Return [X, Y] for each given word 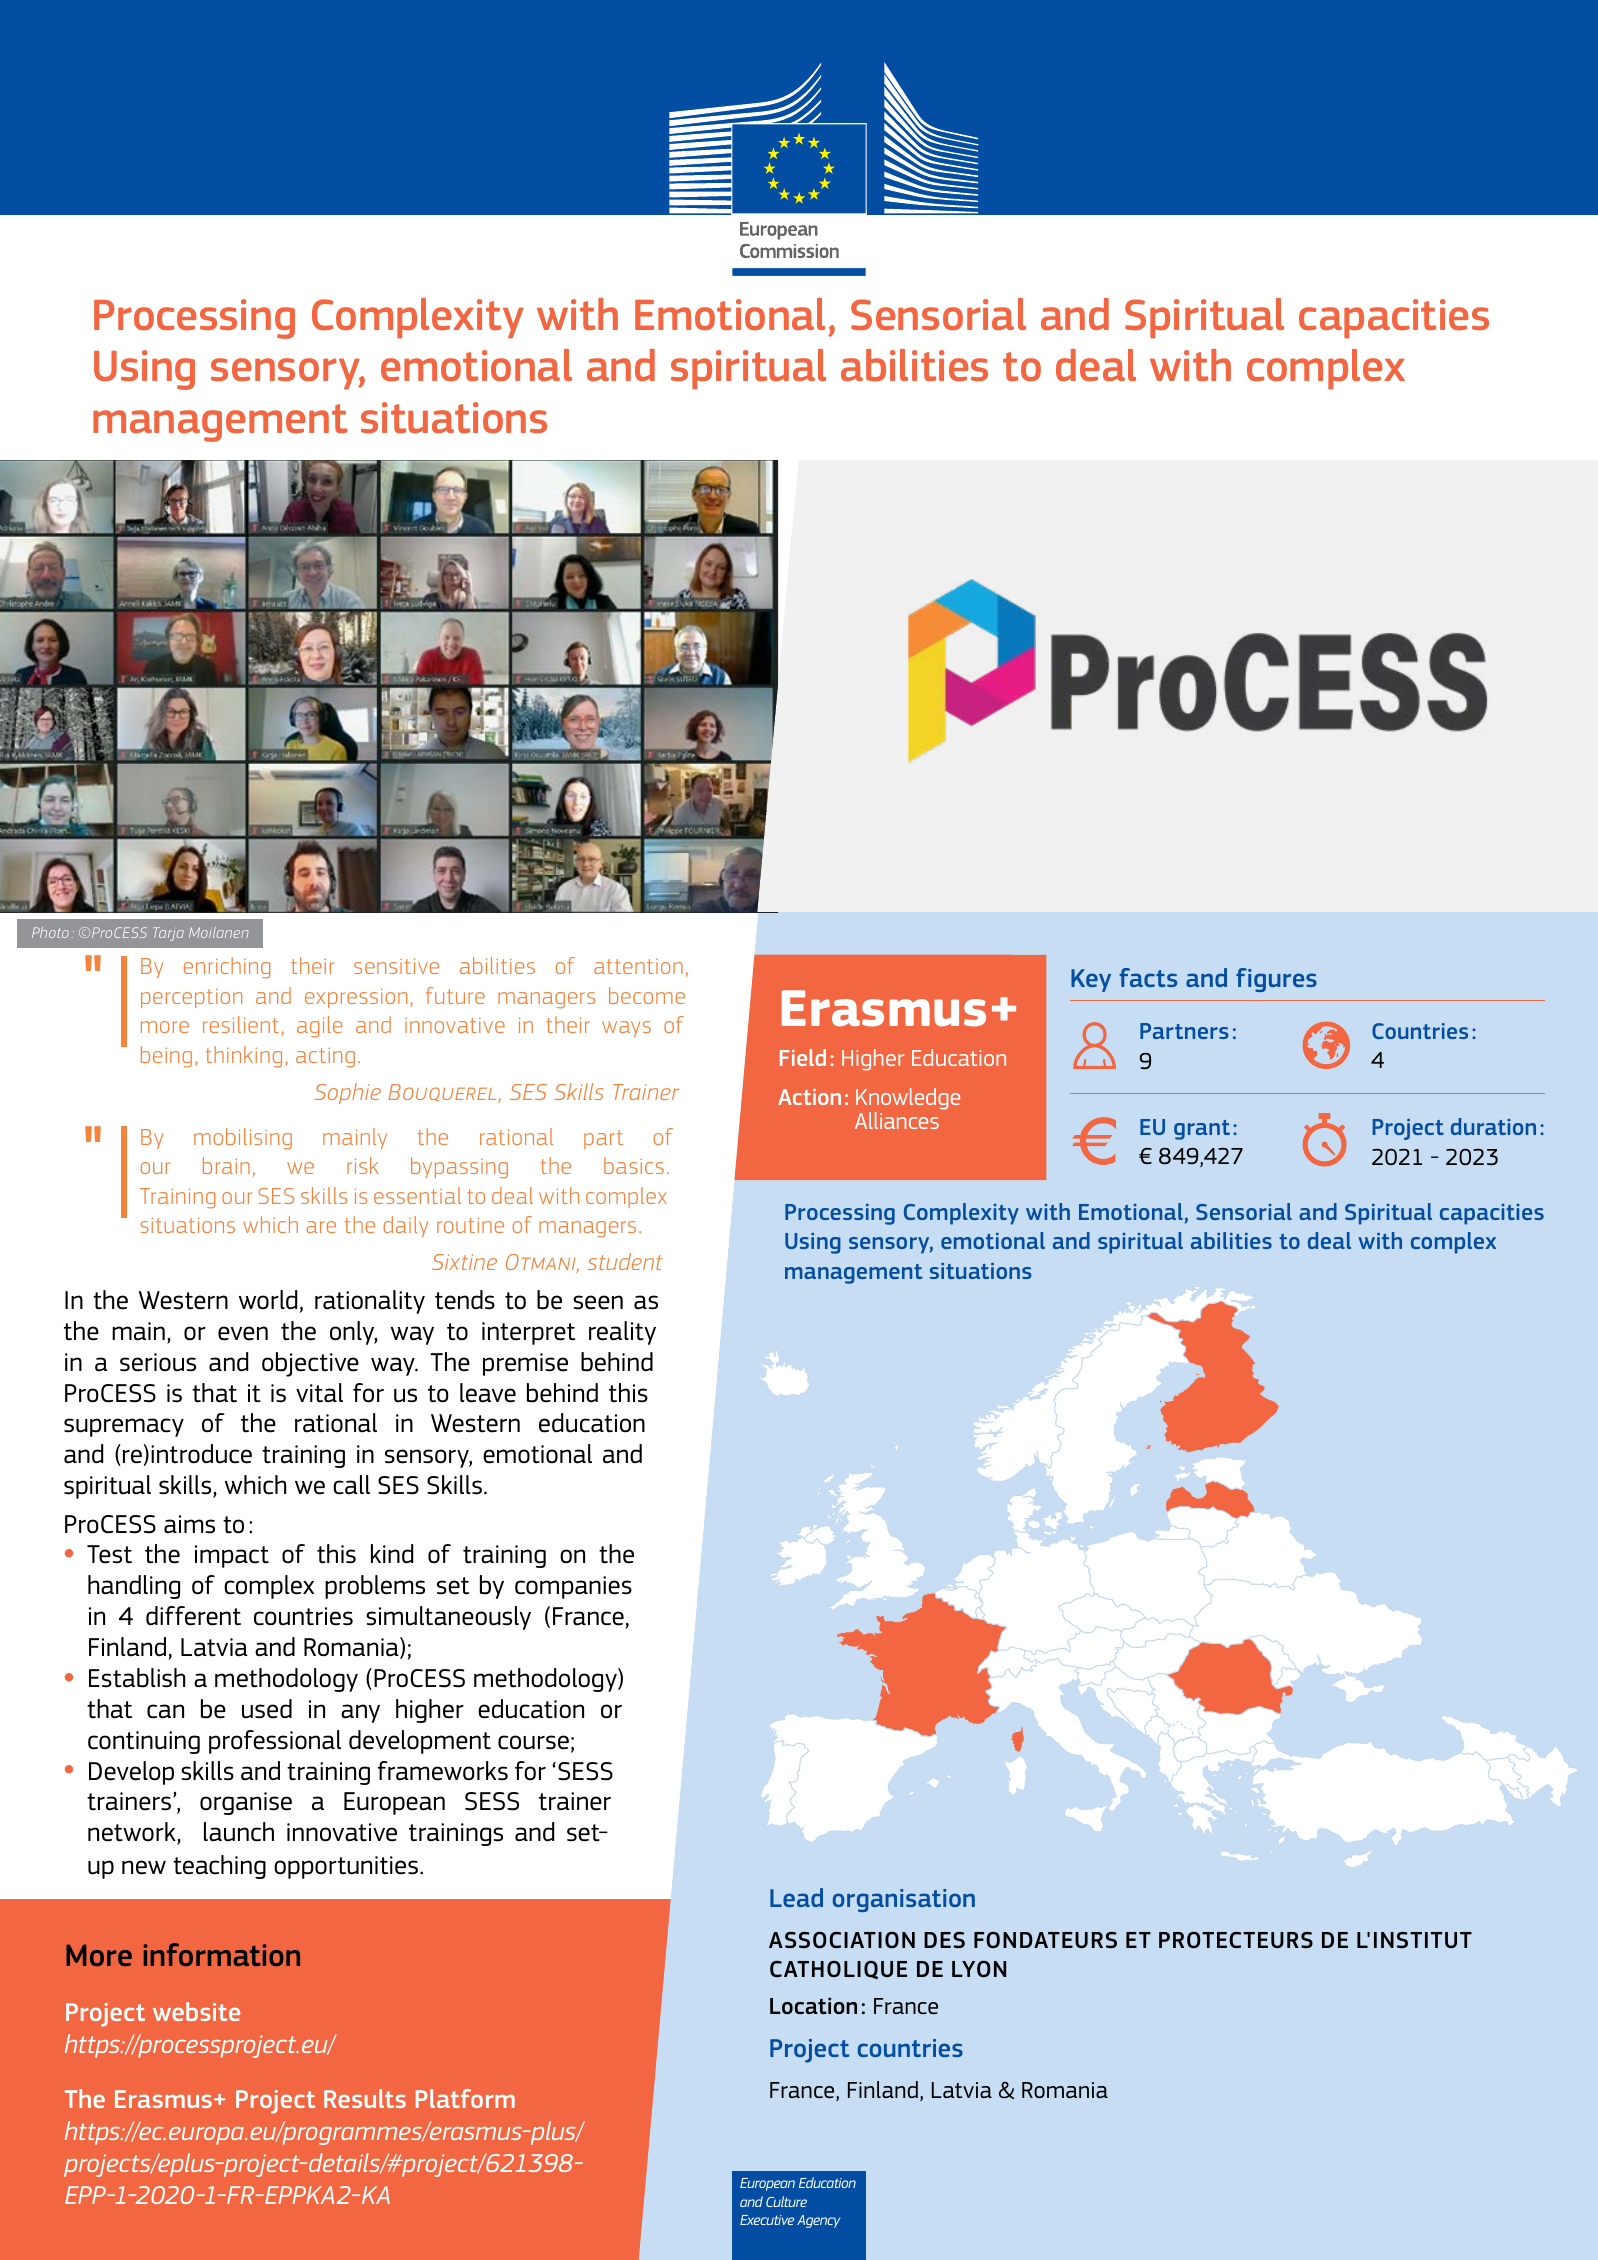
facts [1148, 977]
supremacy [124, 1427]
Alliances [897, 1120]
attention [638, 966]
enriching [227, 968]
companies [573, 1587]
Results [365, 2098]
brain [226, 1165]
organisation [904, 1900]
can [165, 1711]
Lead [796, 1897]
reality [622, 1333]
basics [634, 1165]
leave [488, 1393]
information [222, 1954]
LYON [979, 1969]
